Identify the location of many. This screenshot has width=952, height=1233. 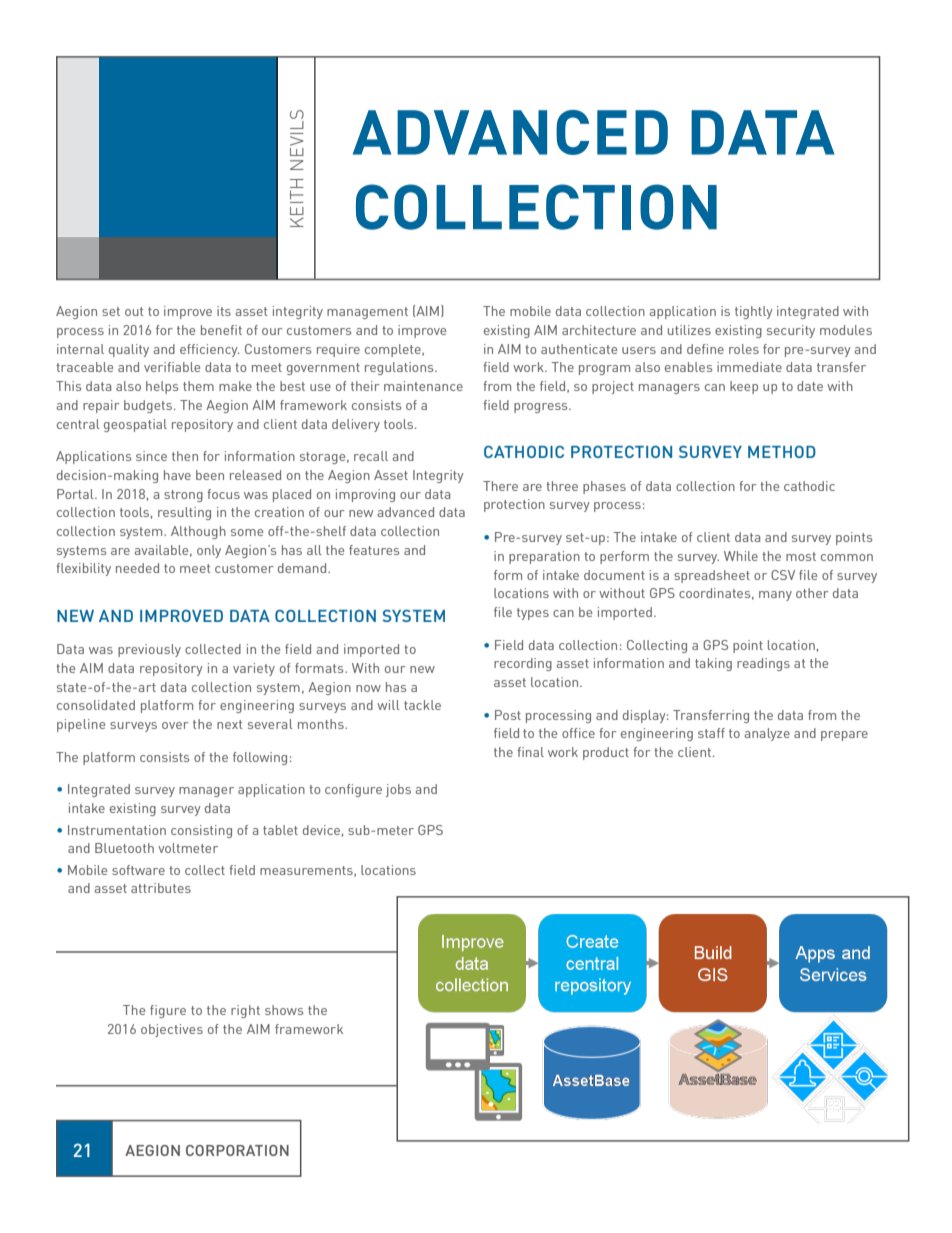
(775, 596).
